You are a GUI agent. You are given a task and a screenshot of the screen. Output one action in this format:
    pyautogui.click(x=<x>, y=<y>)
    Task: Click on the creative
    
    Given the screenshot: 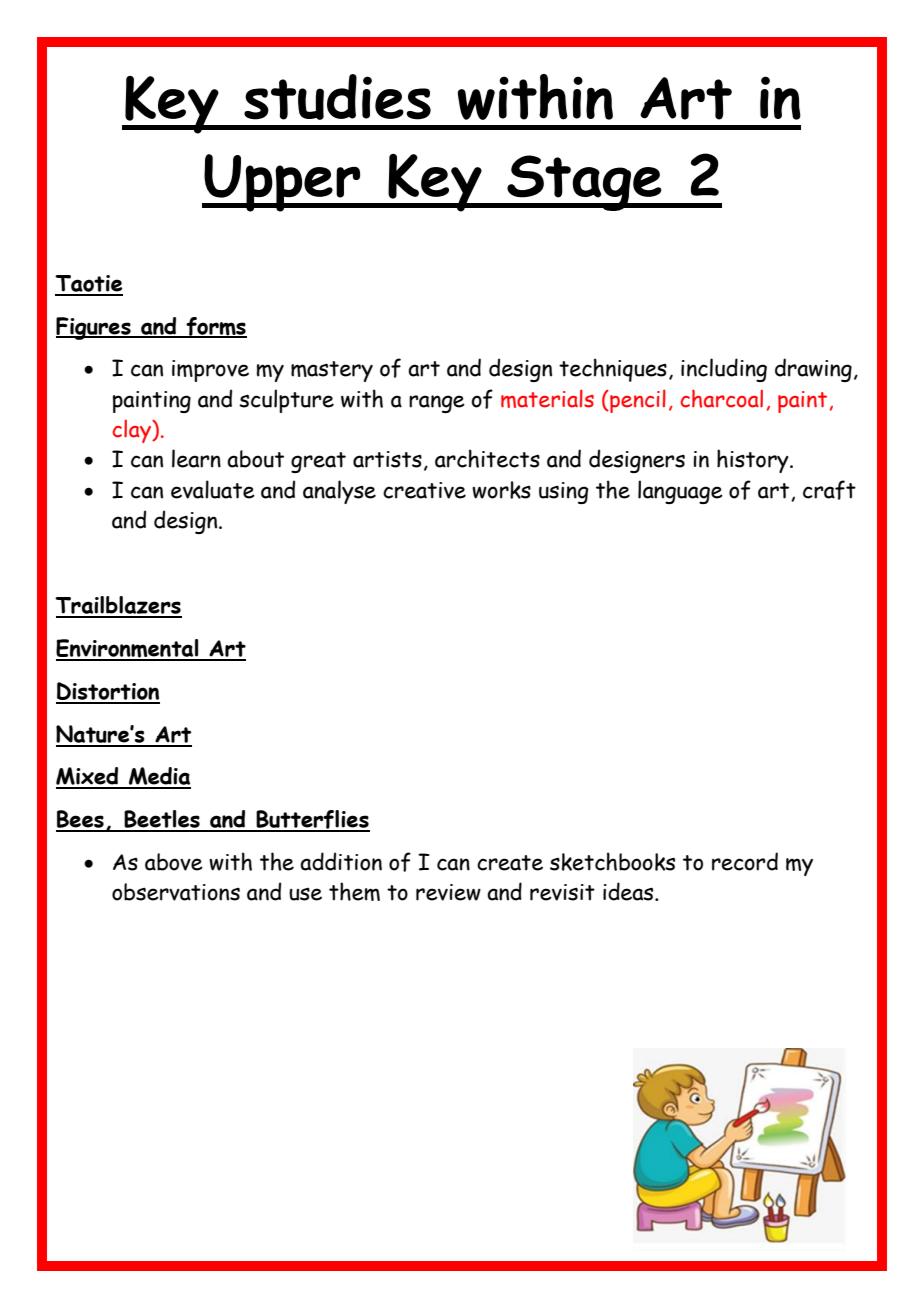 What is the action you would take?
    pyautogui.click(x=424, y=490)
